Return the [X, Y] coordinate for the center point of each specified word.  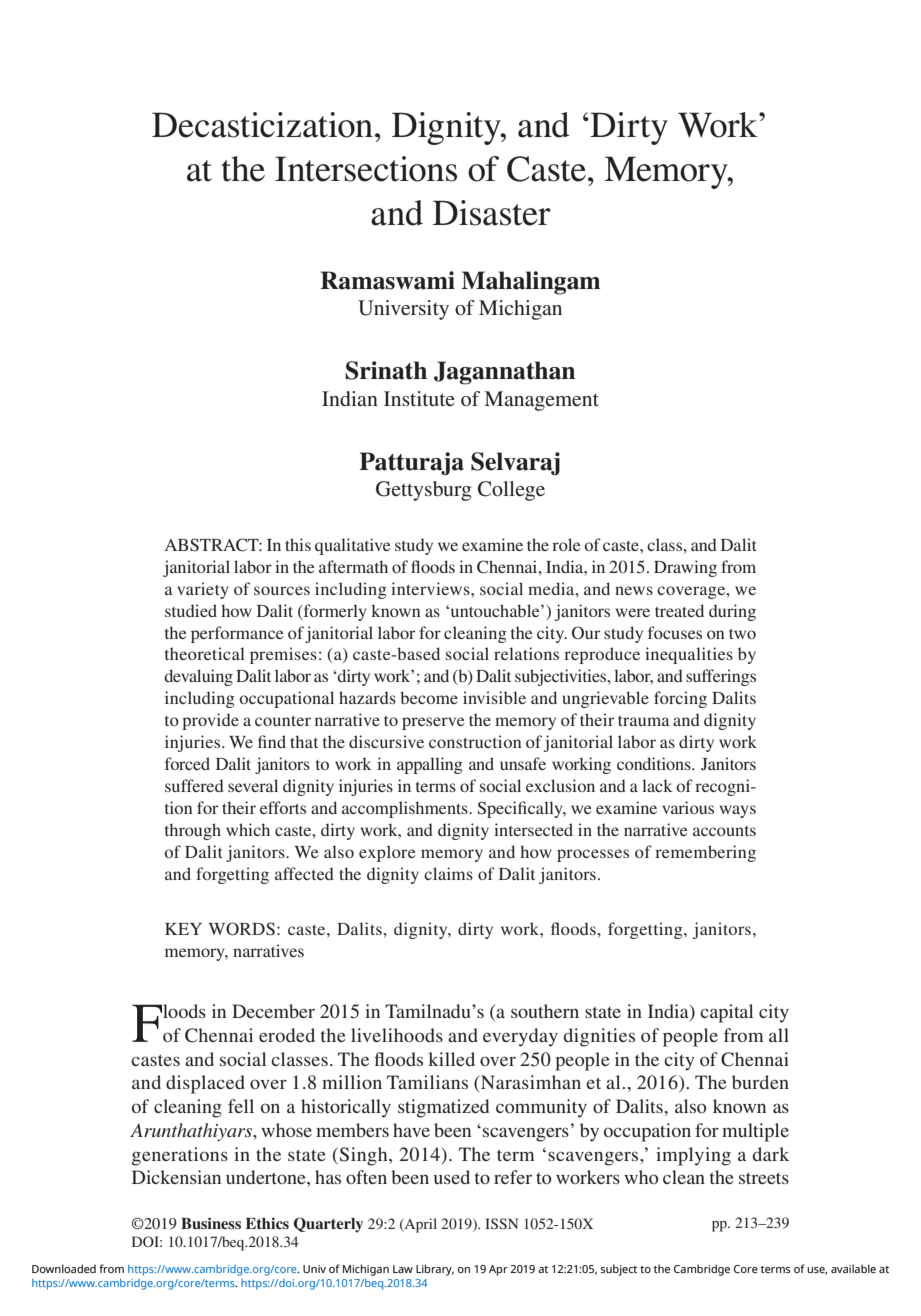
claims [448, 873]
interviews [431, 588]
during [732, 612]
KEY [183, 929]
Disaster [492, 213]
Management [542, 401]
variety [203, 590]
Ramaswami [387, 280]
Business [211, 1223]
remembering [705, 853]
